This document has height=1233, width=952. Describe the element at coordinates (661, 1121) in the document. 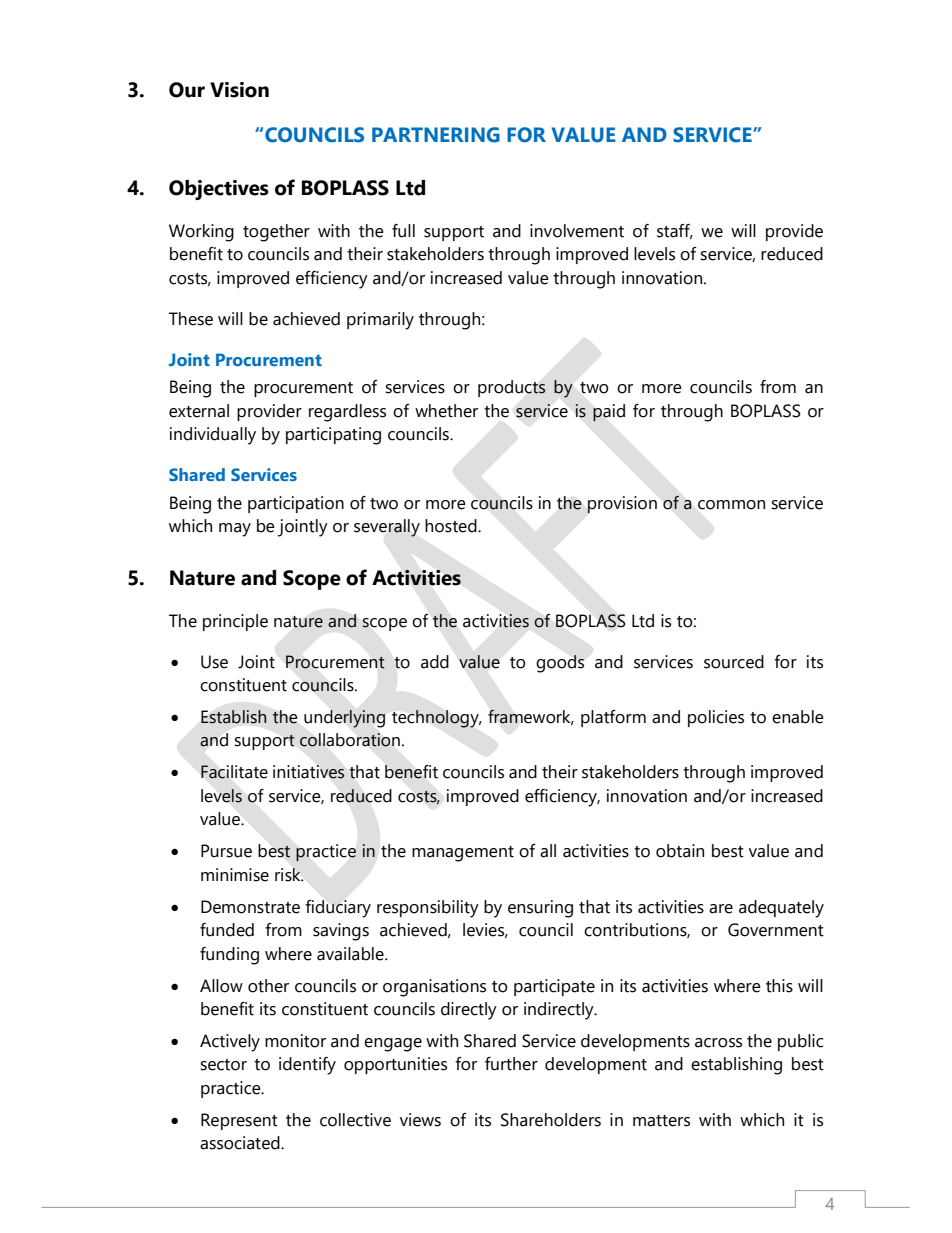

I see `matters` at that location.
